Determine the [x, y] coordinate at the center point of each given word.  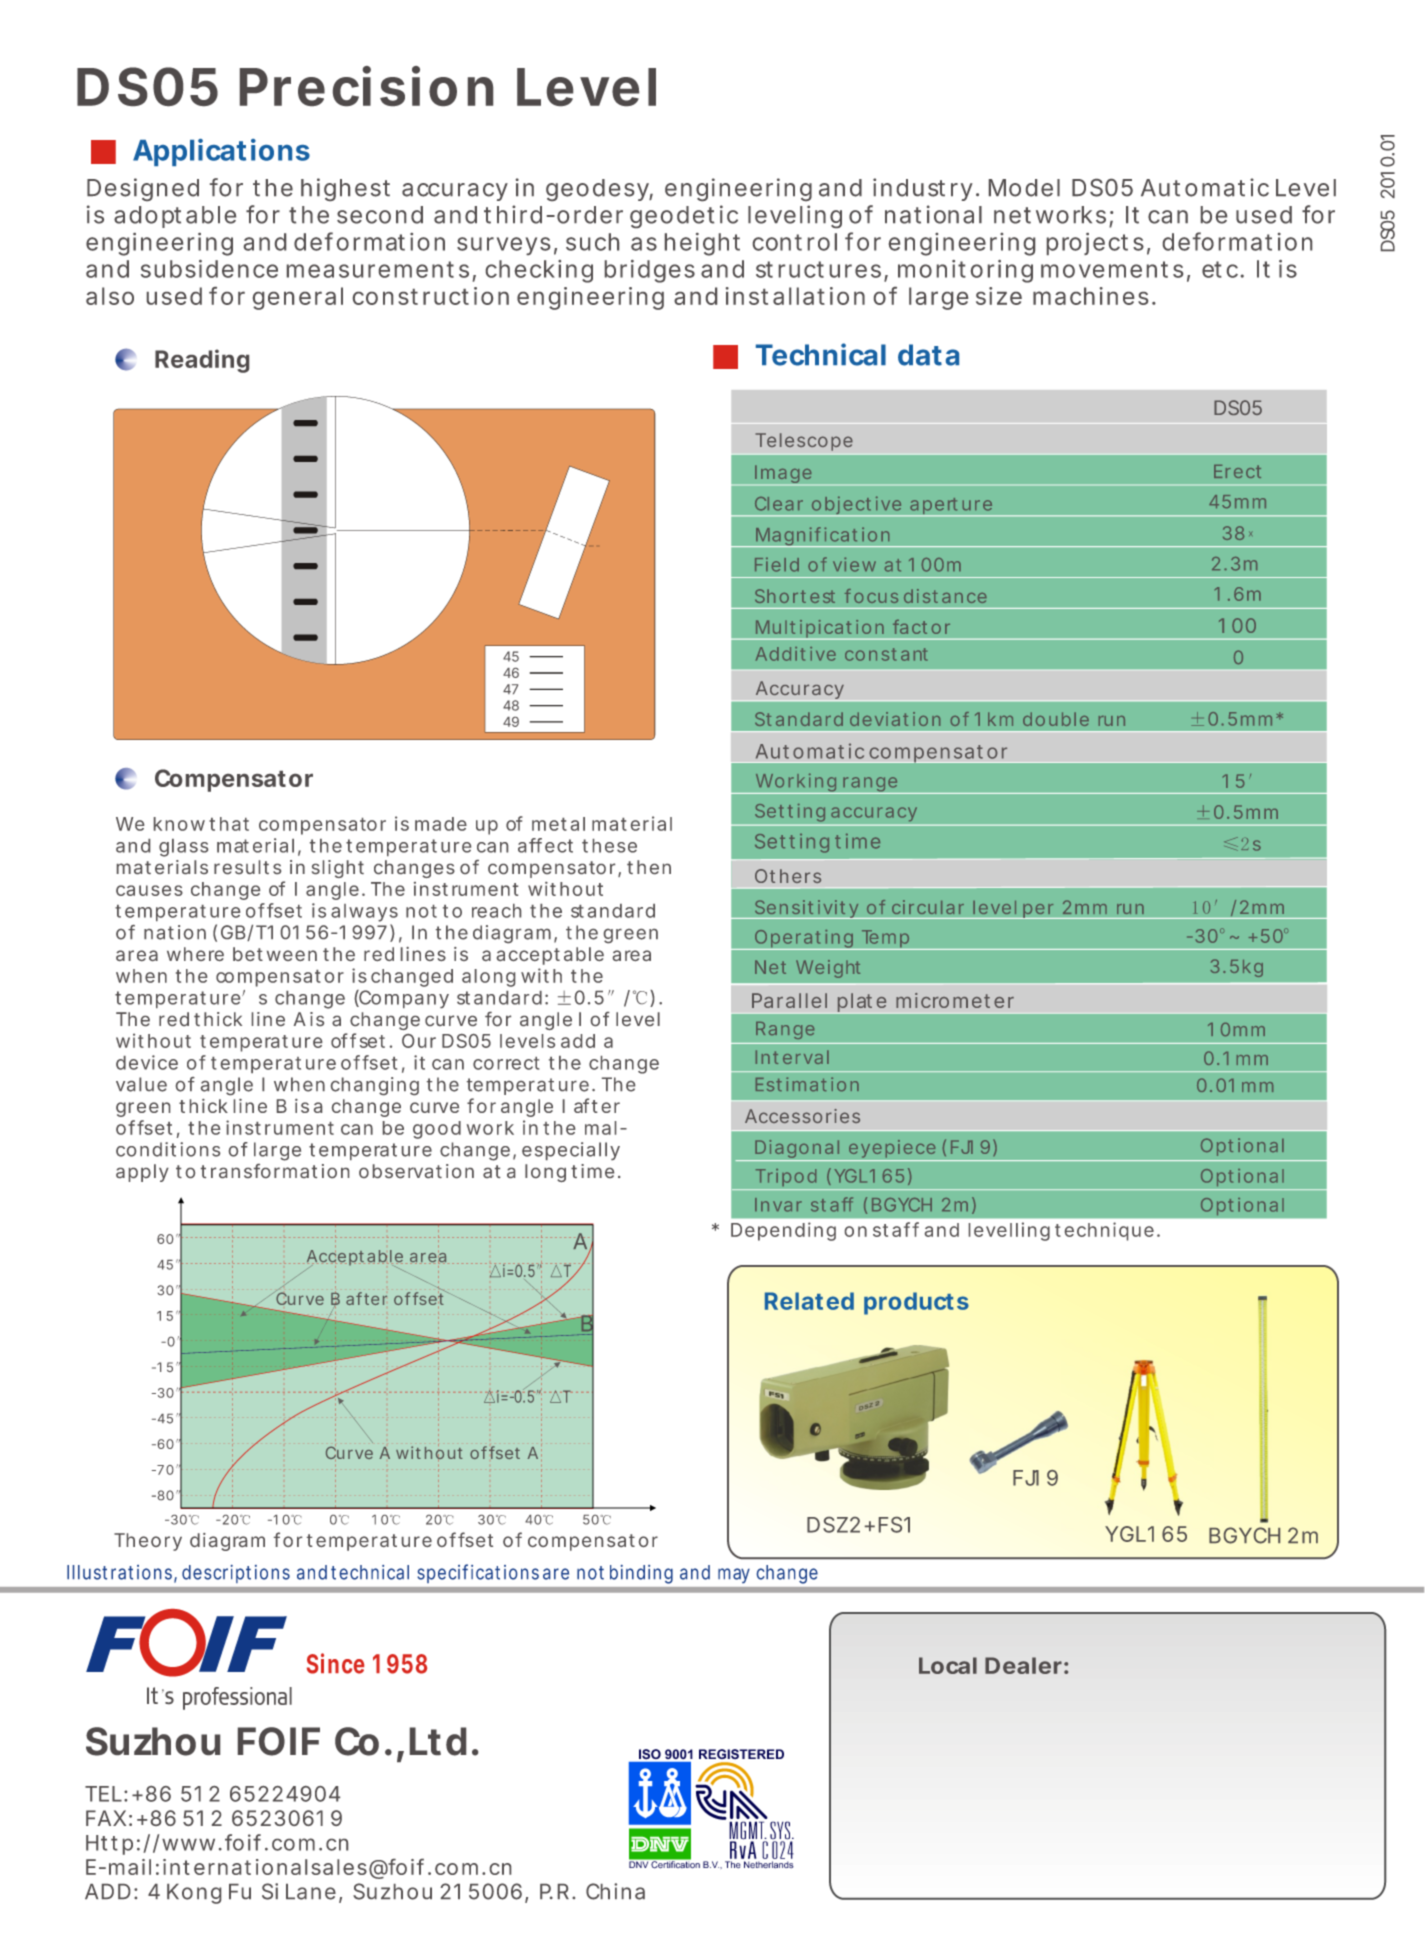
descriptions [236, 1574]
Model [1024, 188]
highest [345, 189]
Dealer [1023, 1665]
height [702, 244]
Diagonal [796, 1150]
